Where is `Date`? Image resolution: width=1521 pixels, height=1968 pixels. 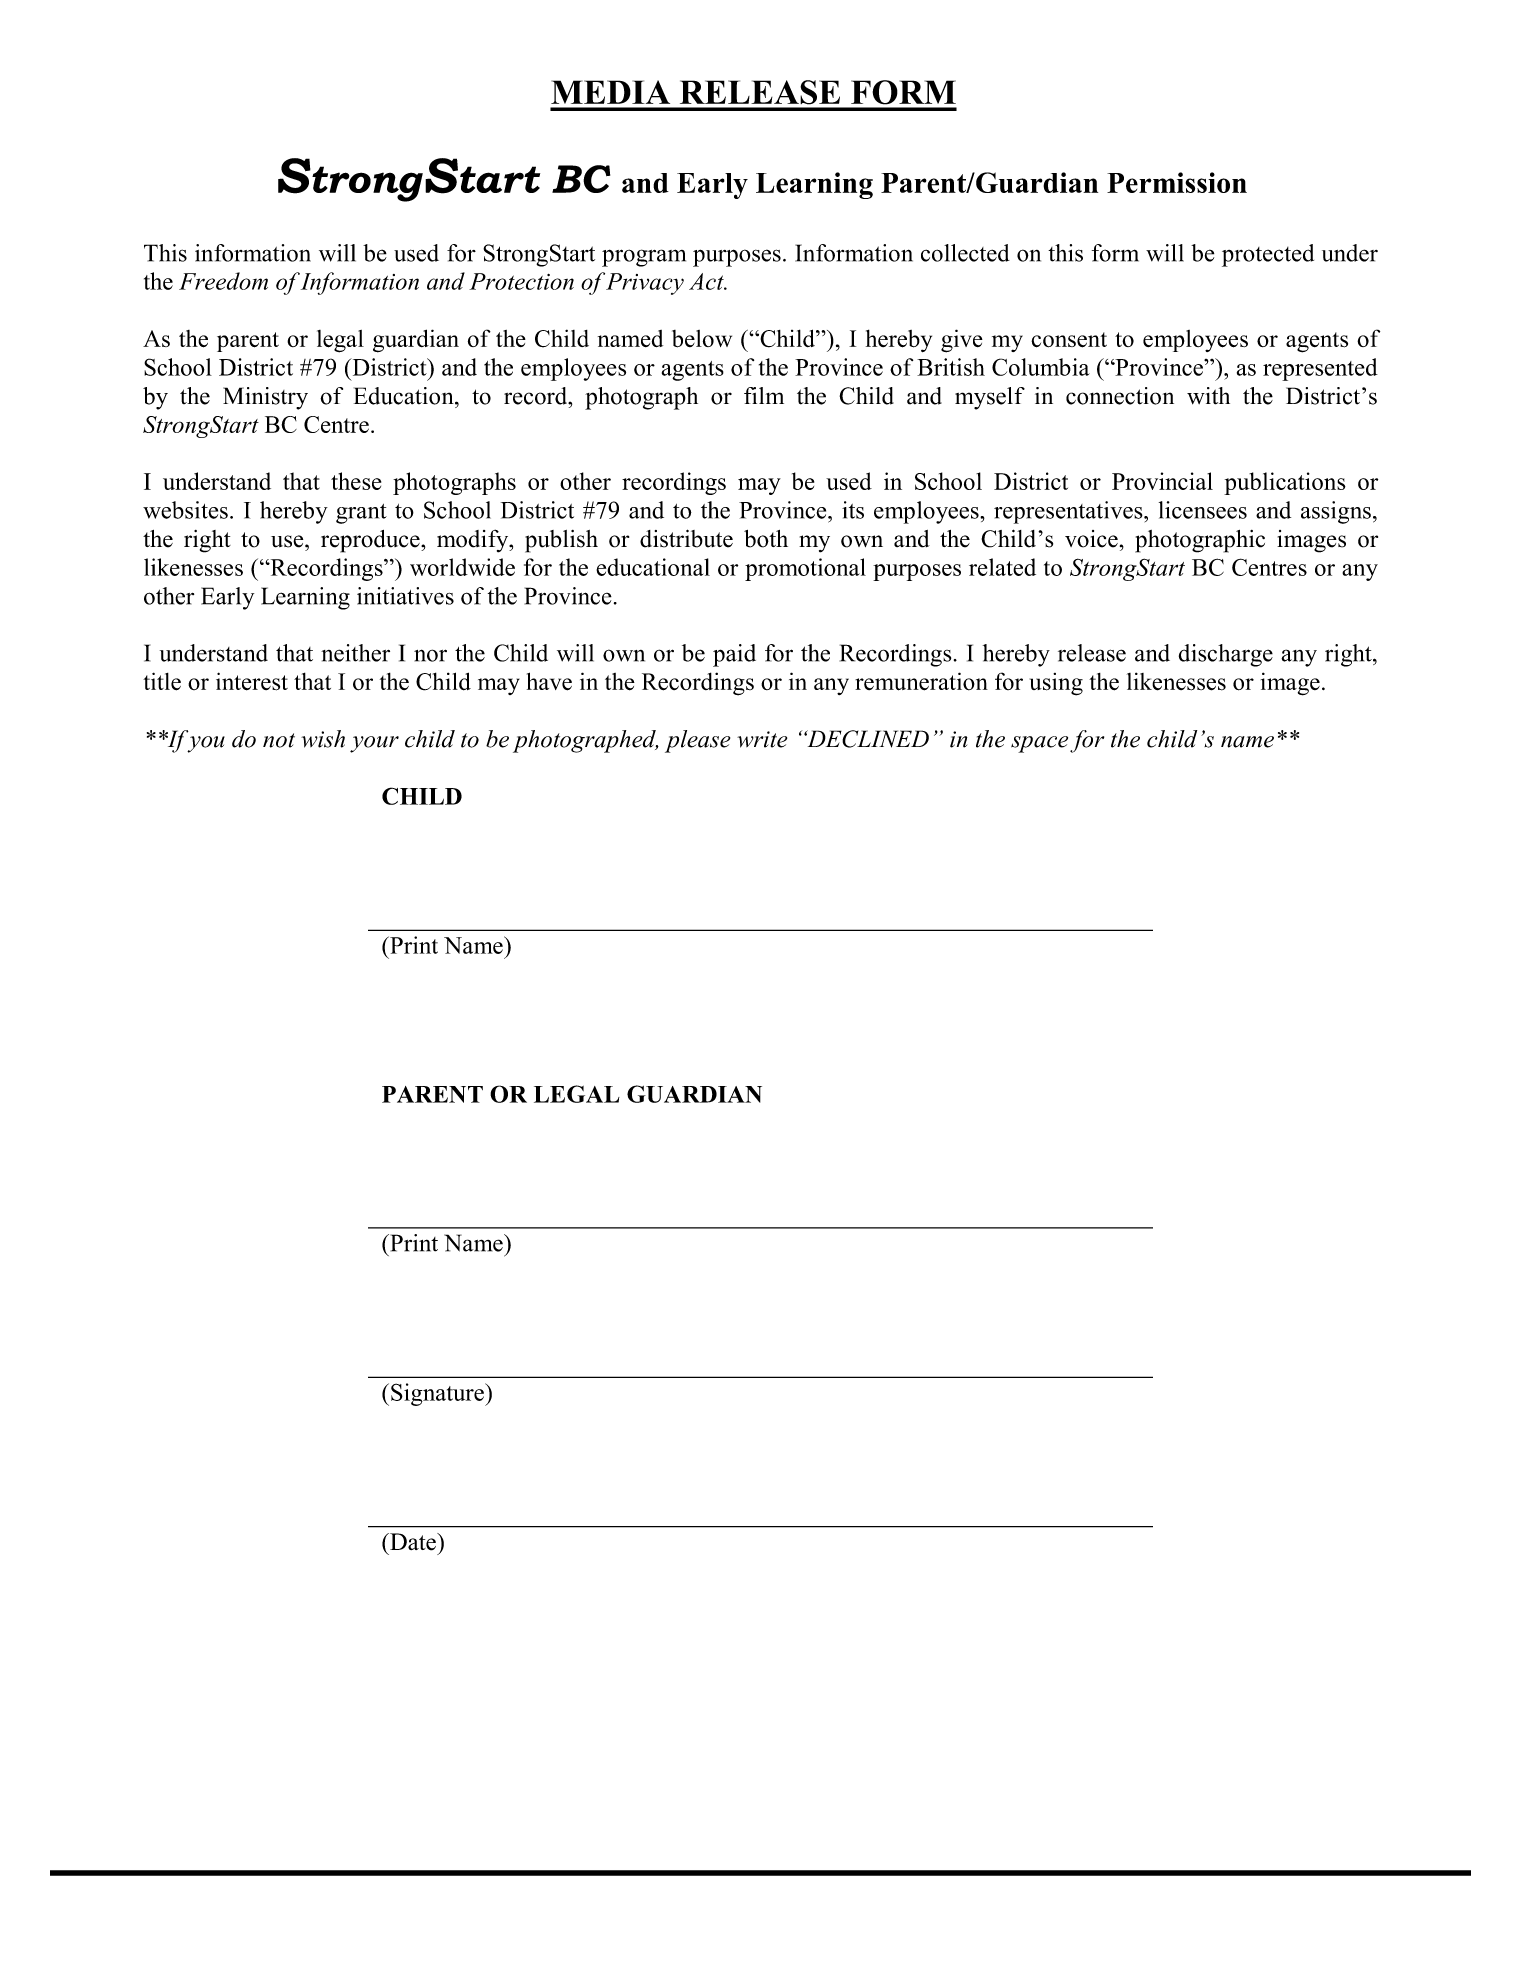 Date is located at coordinates (413, 1542).
